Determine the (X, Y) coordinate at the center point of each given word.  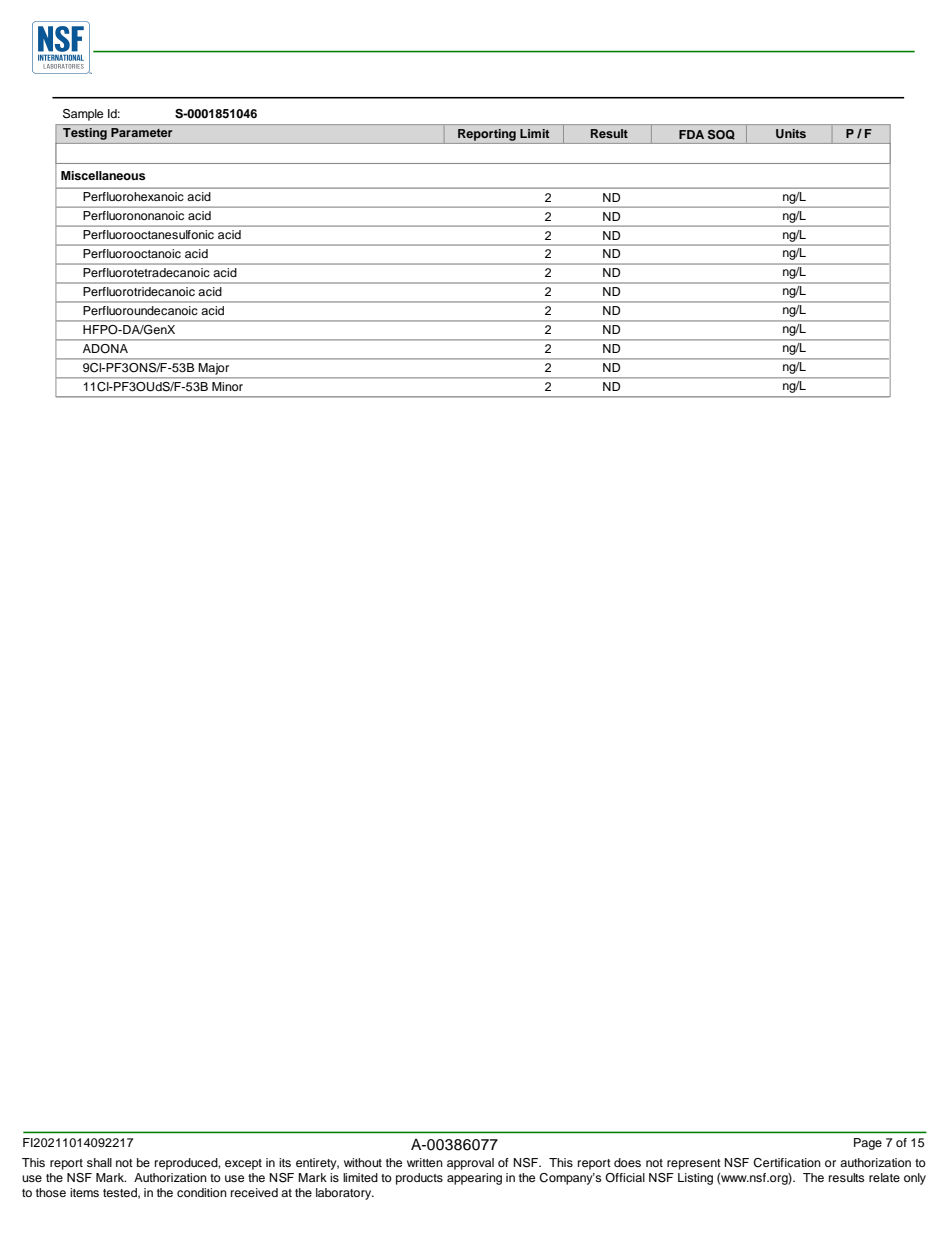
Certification (787, 1163)
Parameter (141, 132)
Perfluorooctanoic (132, 253)
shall (99, 1162)
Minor (227, 386)
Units (791, 133)
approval (470, 1164)
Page (868, 1144)
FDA (691, 134)
